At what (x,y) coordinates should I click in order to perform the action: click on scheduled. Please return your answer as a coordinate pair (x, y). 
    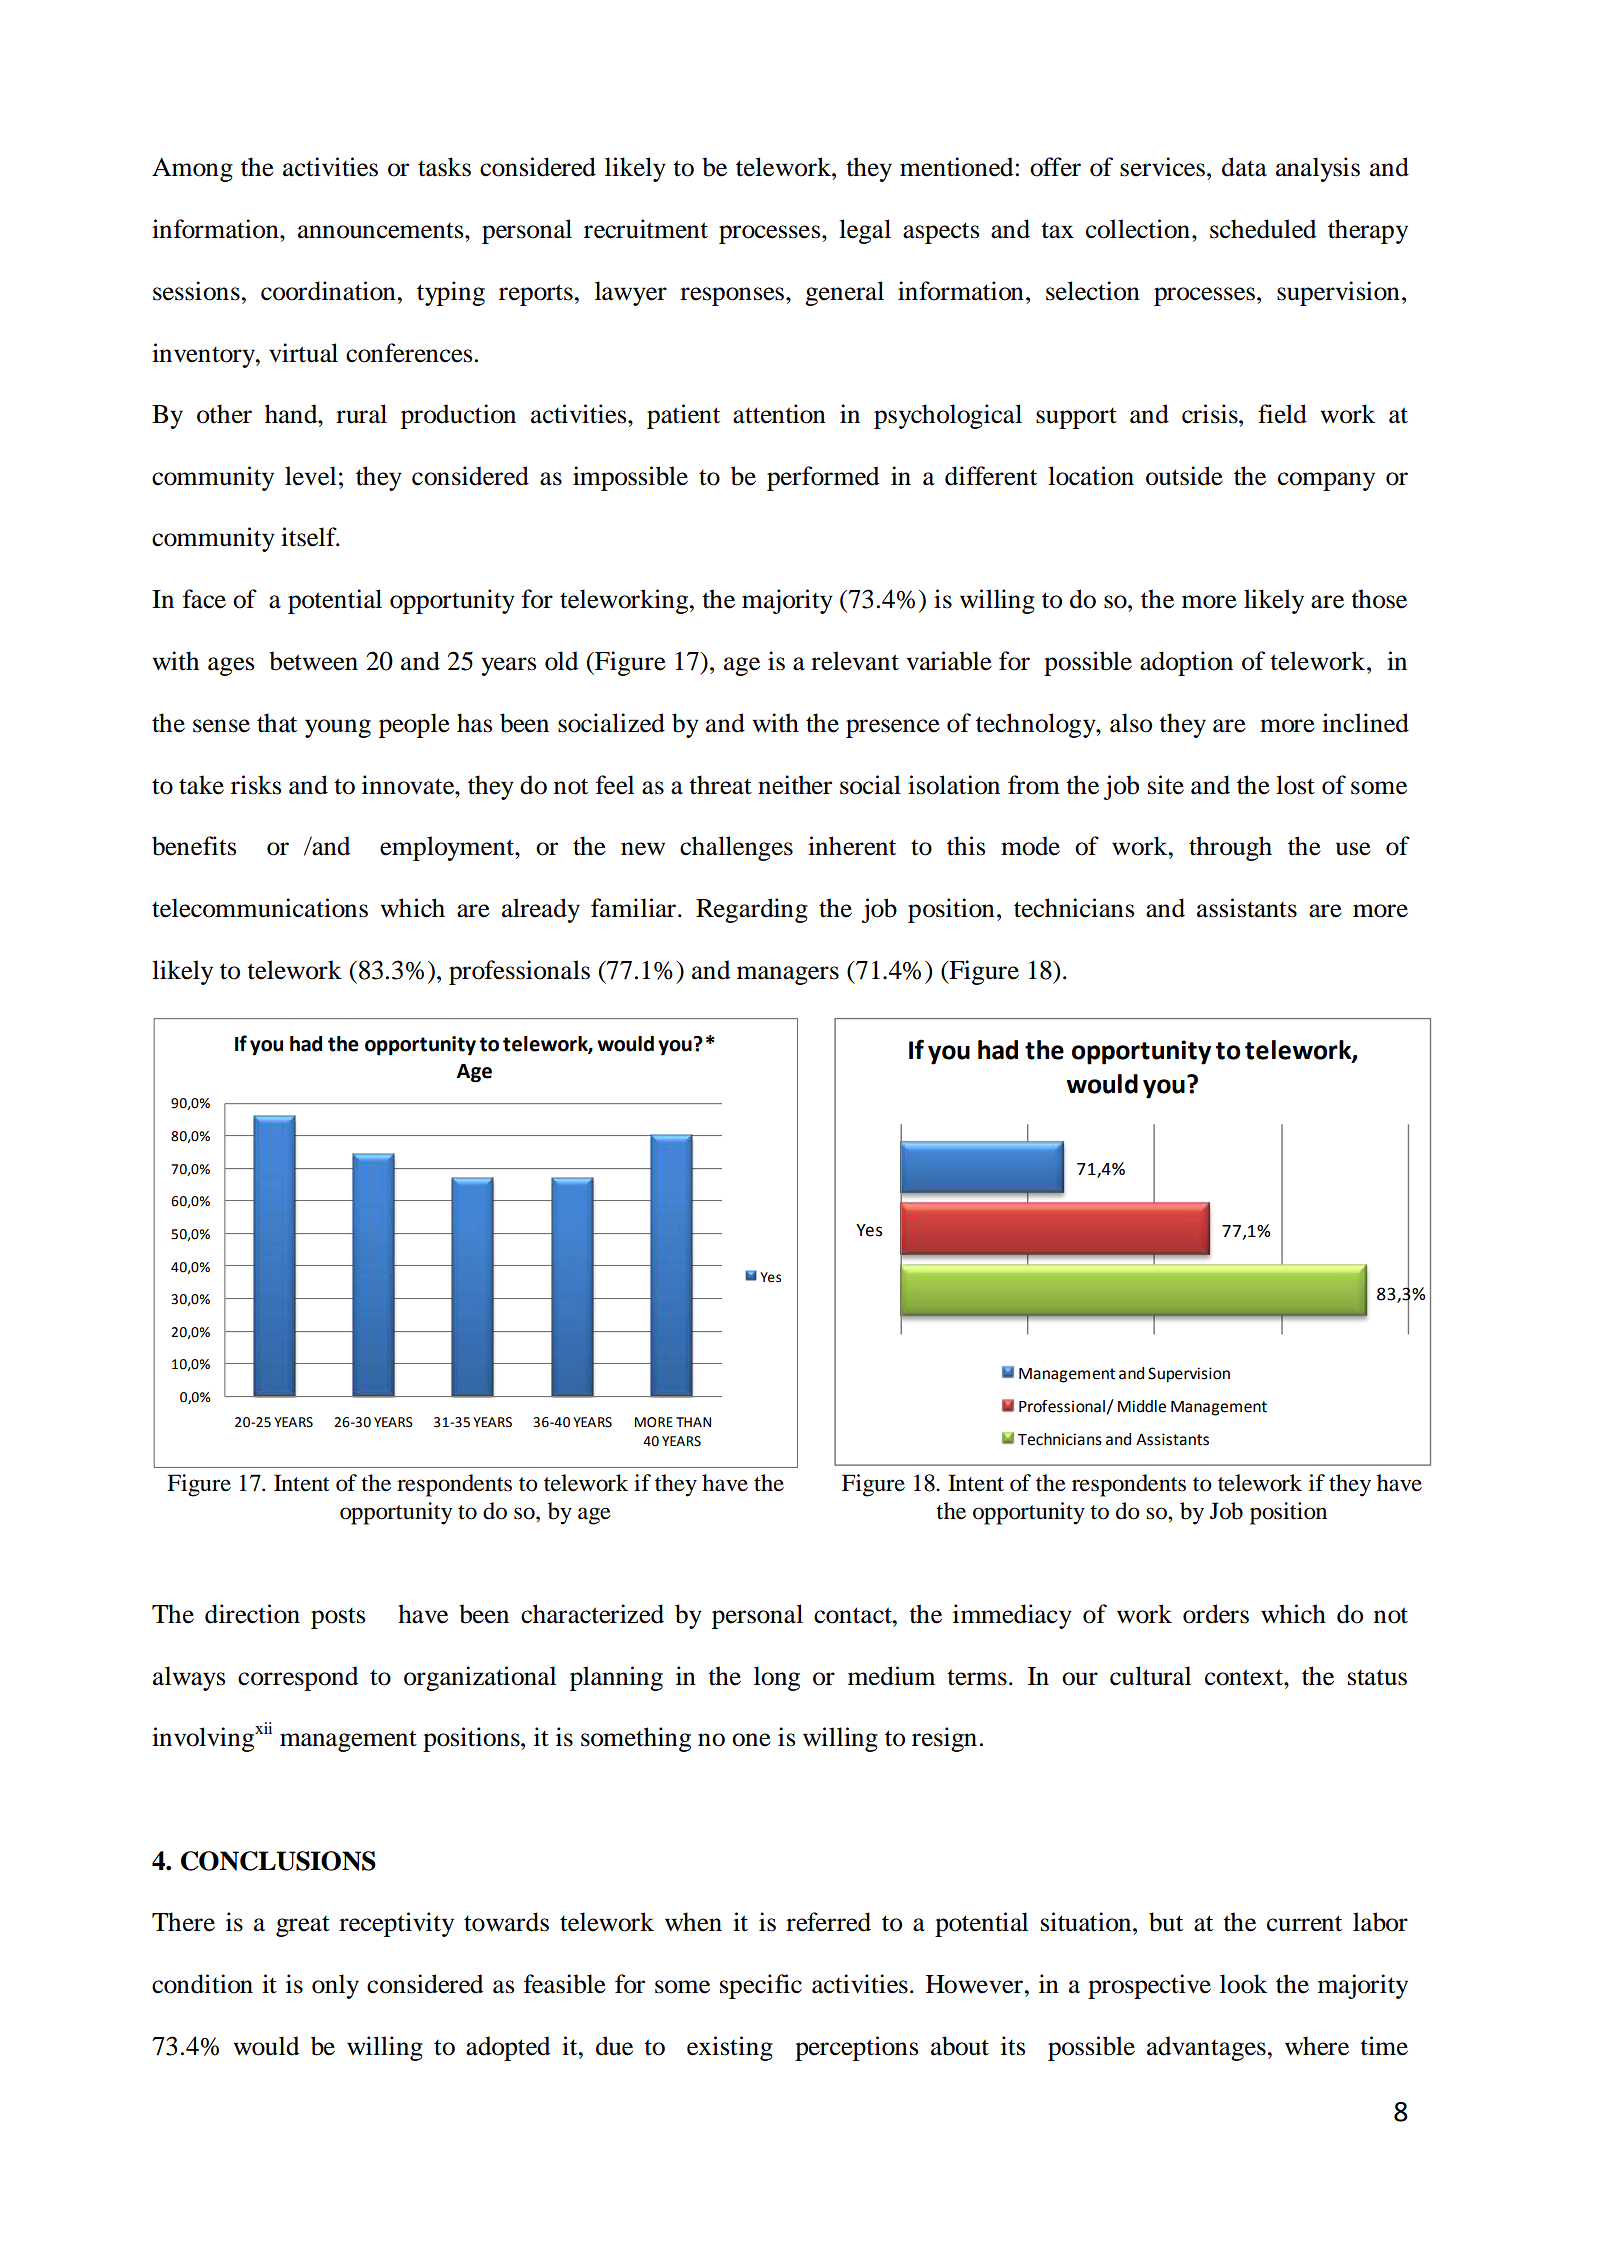
    Looking at the image, I should click on (1263, 229).
